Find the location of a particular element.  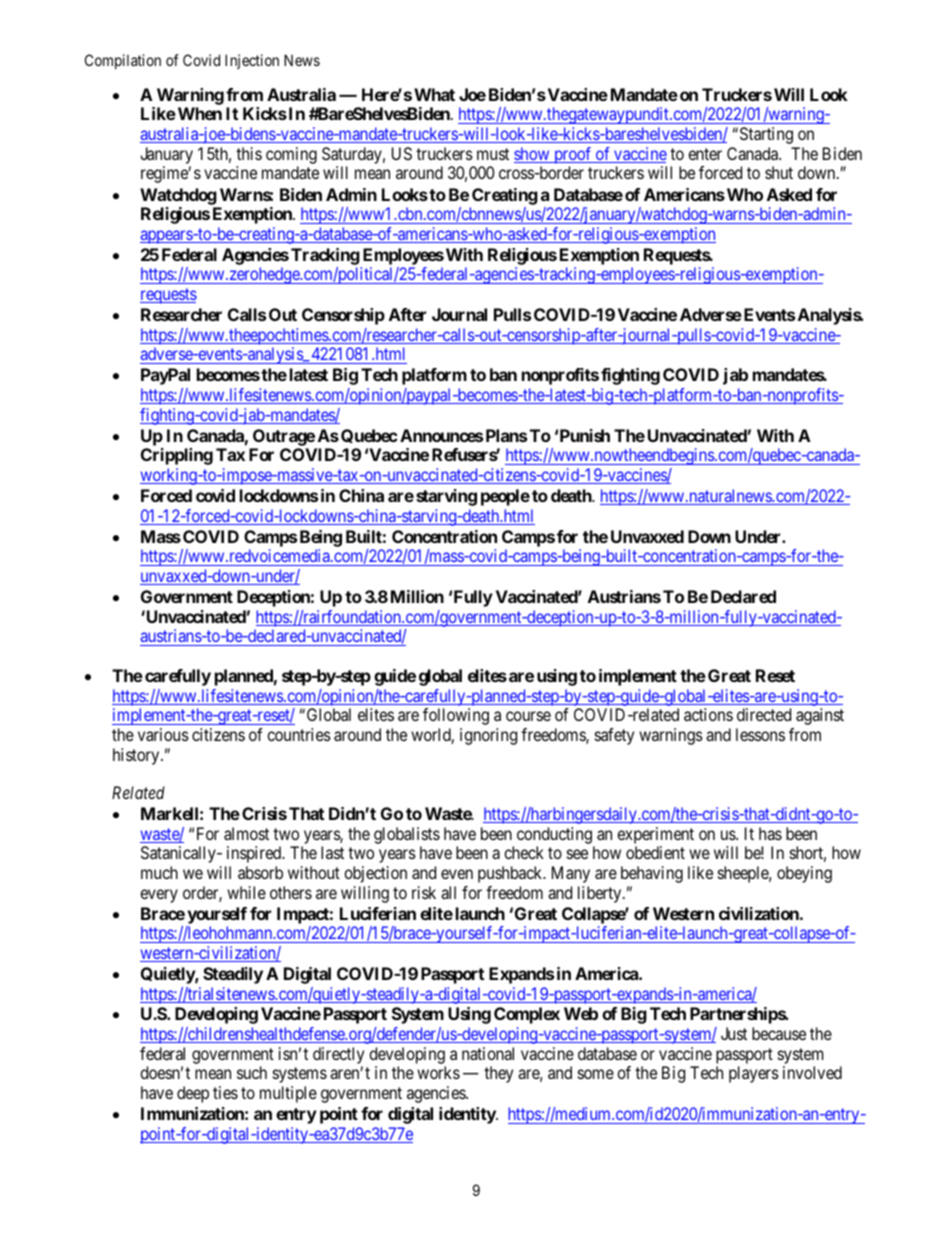

directed is located at coordinates (764, 714).
